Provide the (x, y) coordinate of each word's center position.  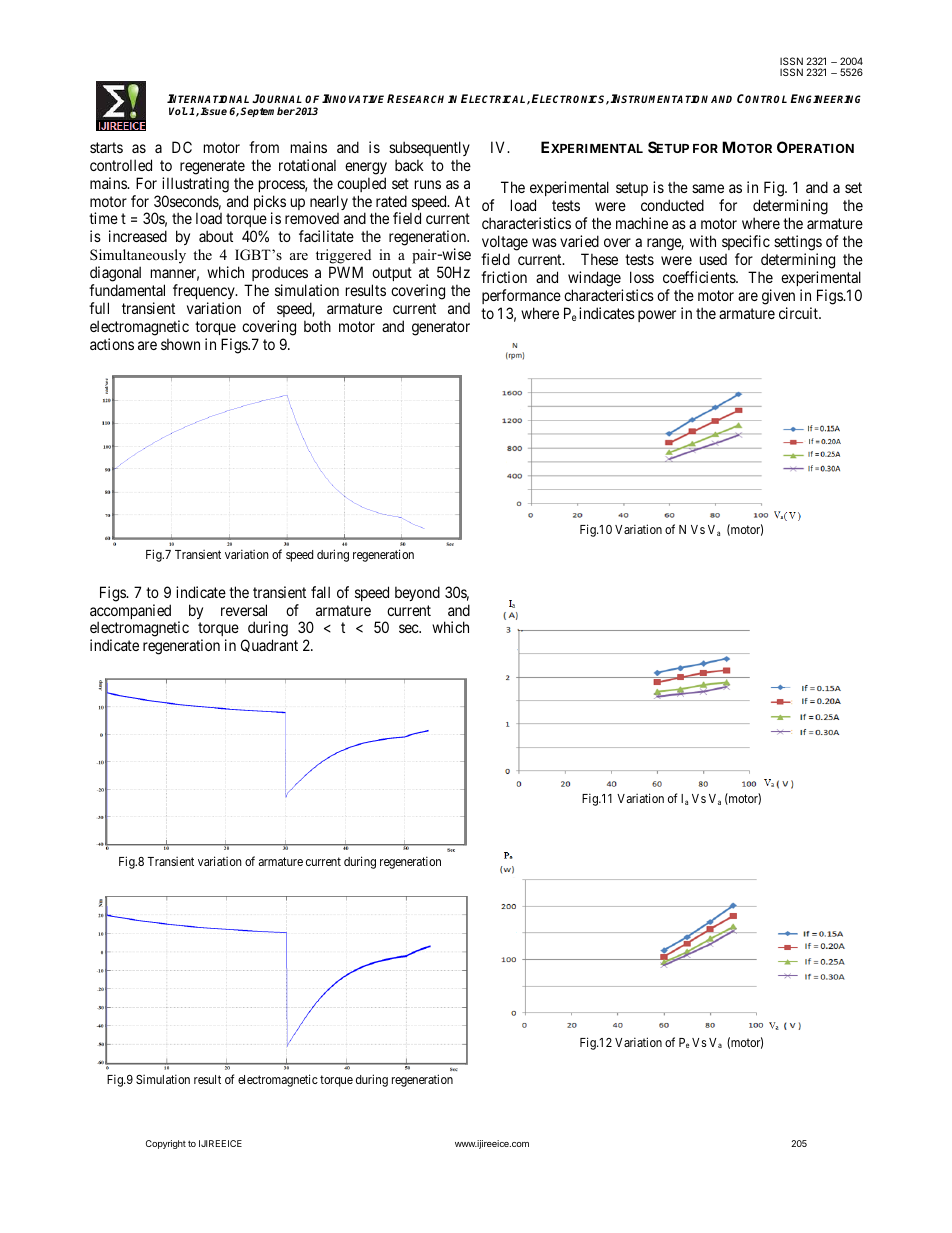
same (708, 188)
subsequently (429, 148)
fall (320, 592)
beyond (417, 593)
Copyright (166, 1144)
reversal (244, 610)
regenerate (212, 167)
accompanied (130, 613)
